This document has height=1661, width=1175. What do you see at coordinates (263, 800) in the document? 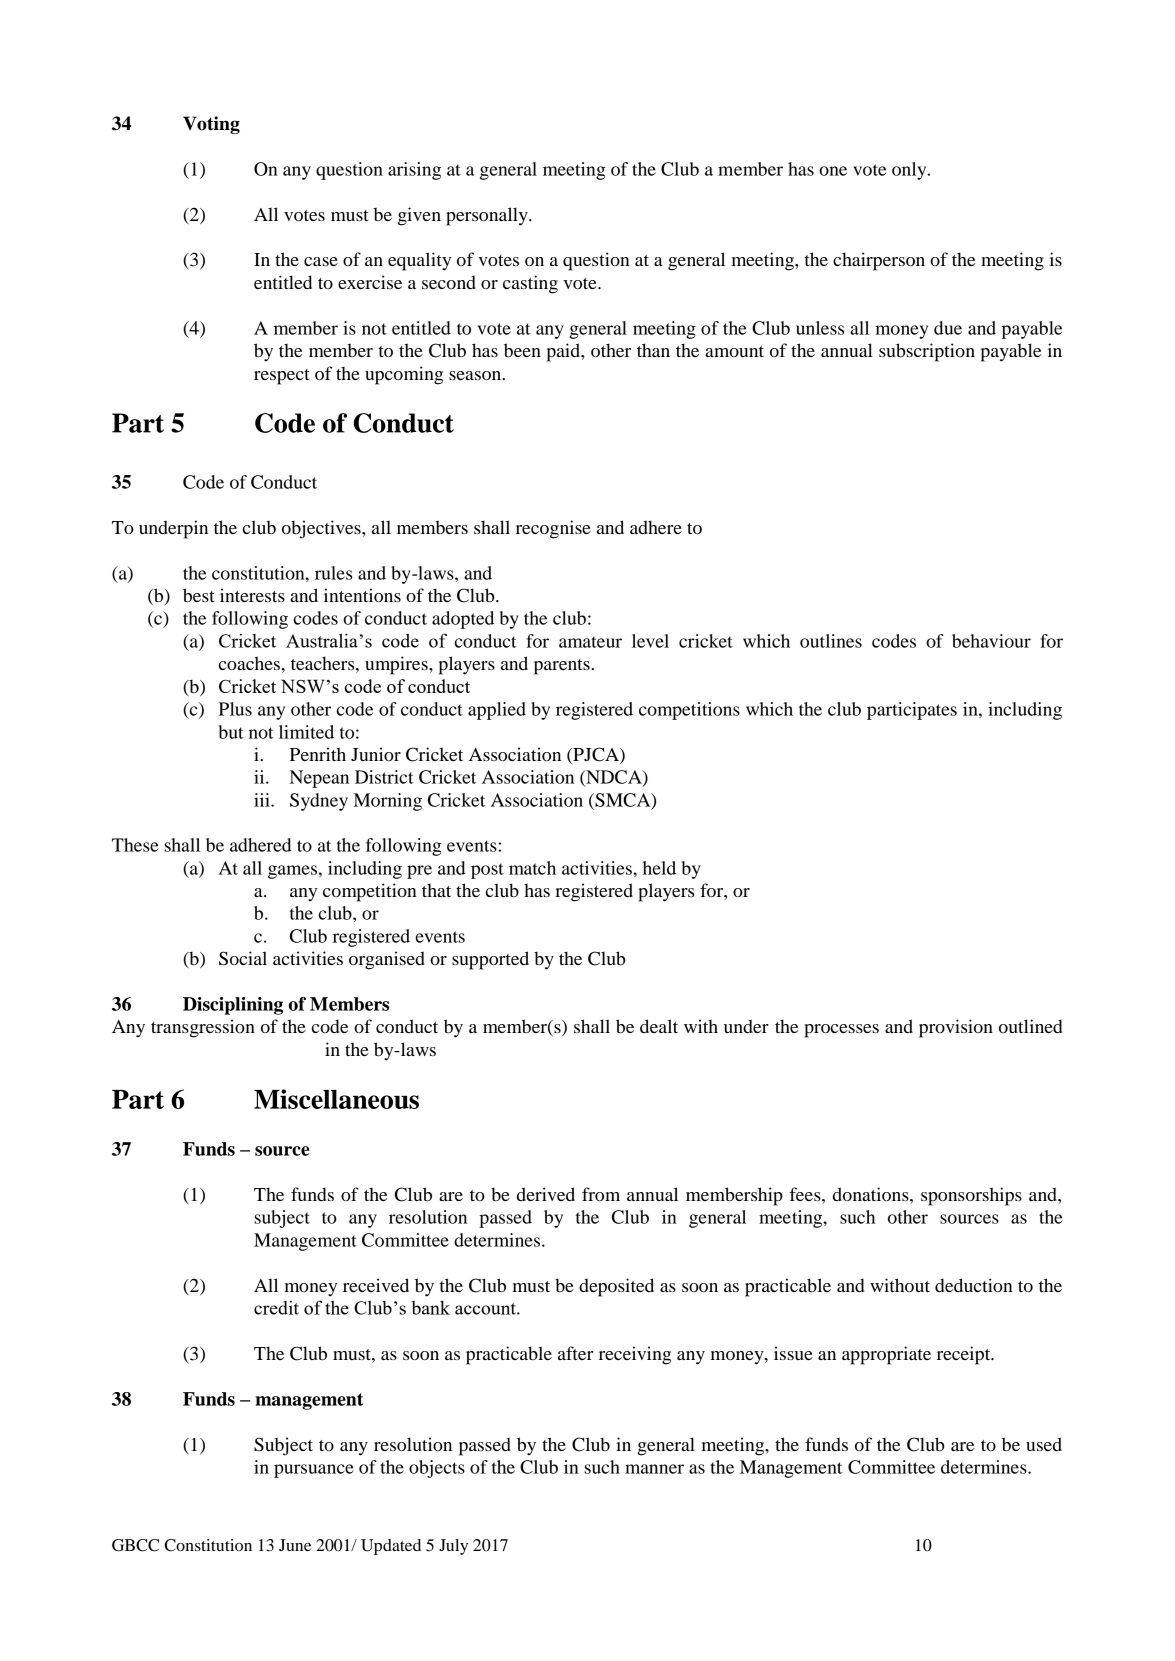
I see `iii` at bounding box center [263, 800].
